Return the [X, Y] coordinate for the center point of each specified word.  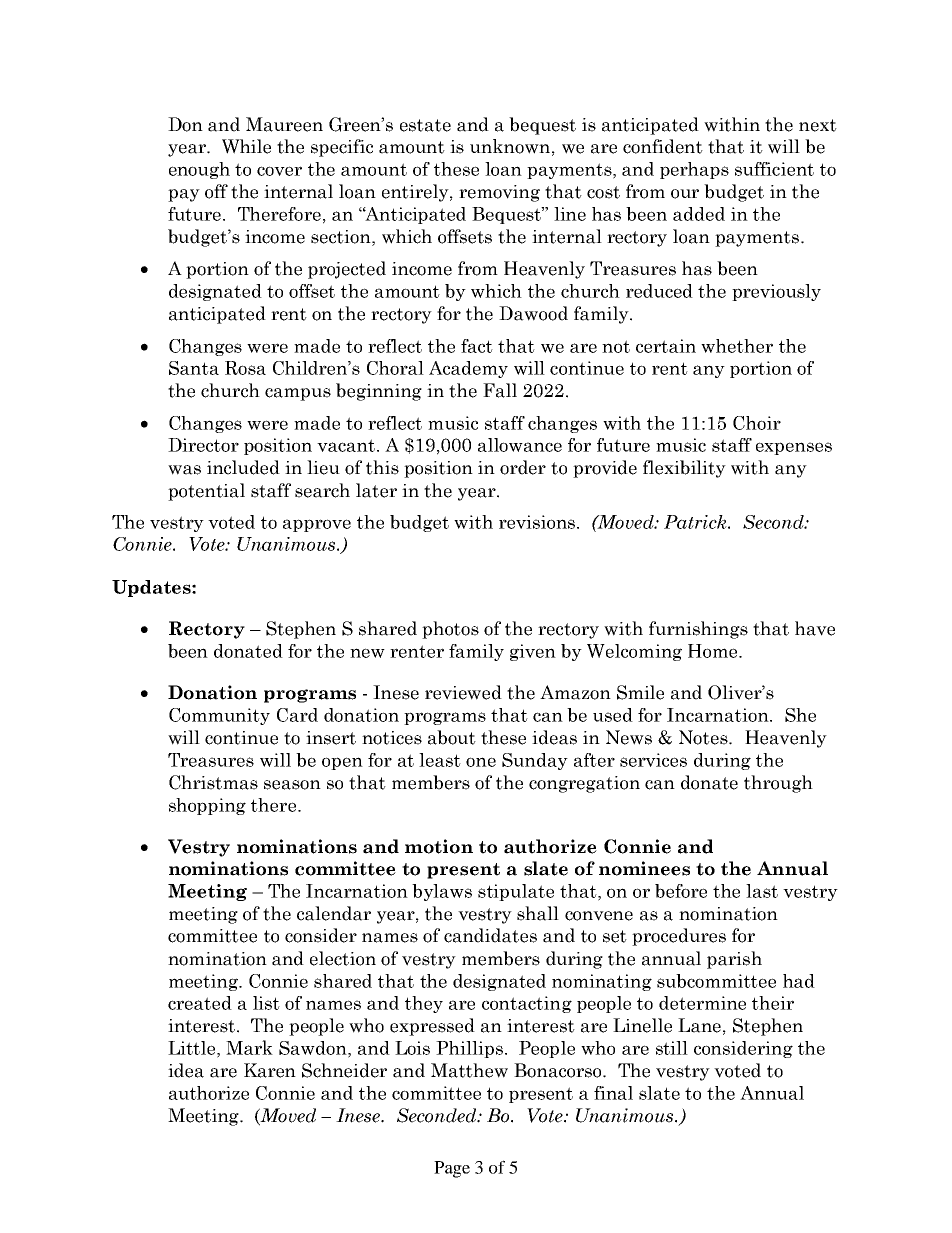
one [481, 762]
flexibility [684, 469]
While [246, 146]
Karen [270, 1070]
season [292, 785]
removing [499, 193]
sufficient [774, 169]
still [672, 1048]
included [243, 467]
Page [452, 1169]
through [778, 784]
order [523, 467]
